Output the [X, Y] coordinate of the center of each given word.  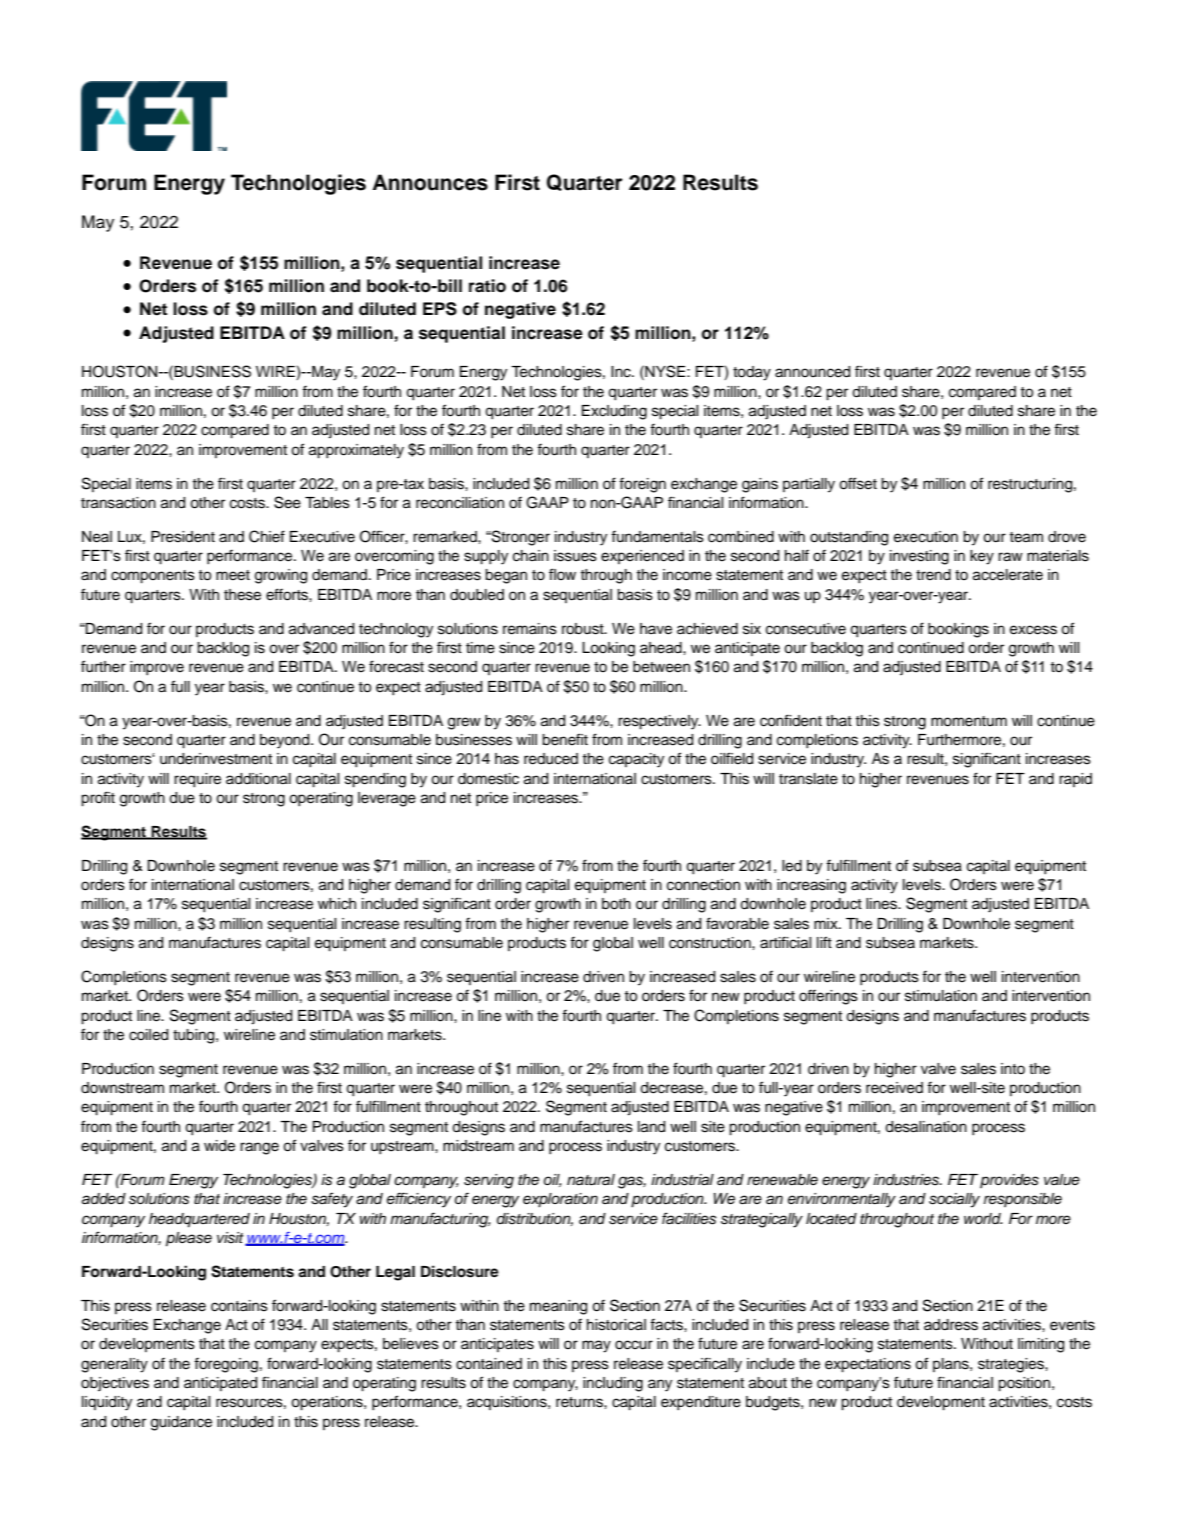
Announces [430, 182]
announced [812, 372]
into [1013, 1068]
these [242, 595]
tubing [195, 1036]
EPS [440, 309]
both [616, 904]
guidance [181, 1423]
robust [584, 629]
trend [933, 575]
